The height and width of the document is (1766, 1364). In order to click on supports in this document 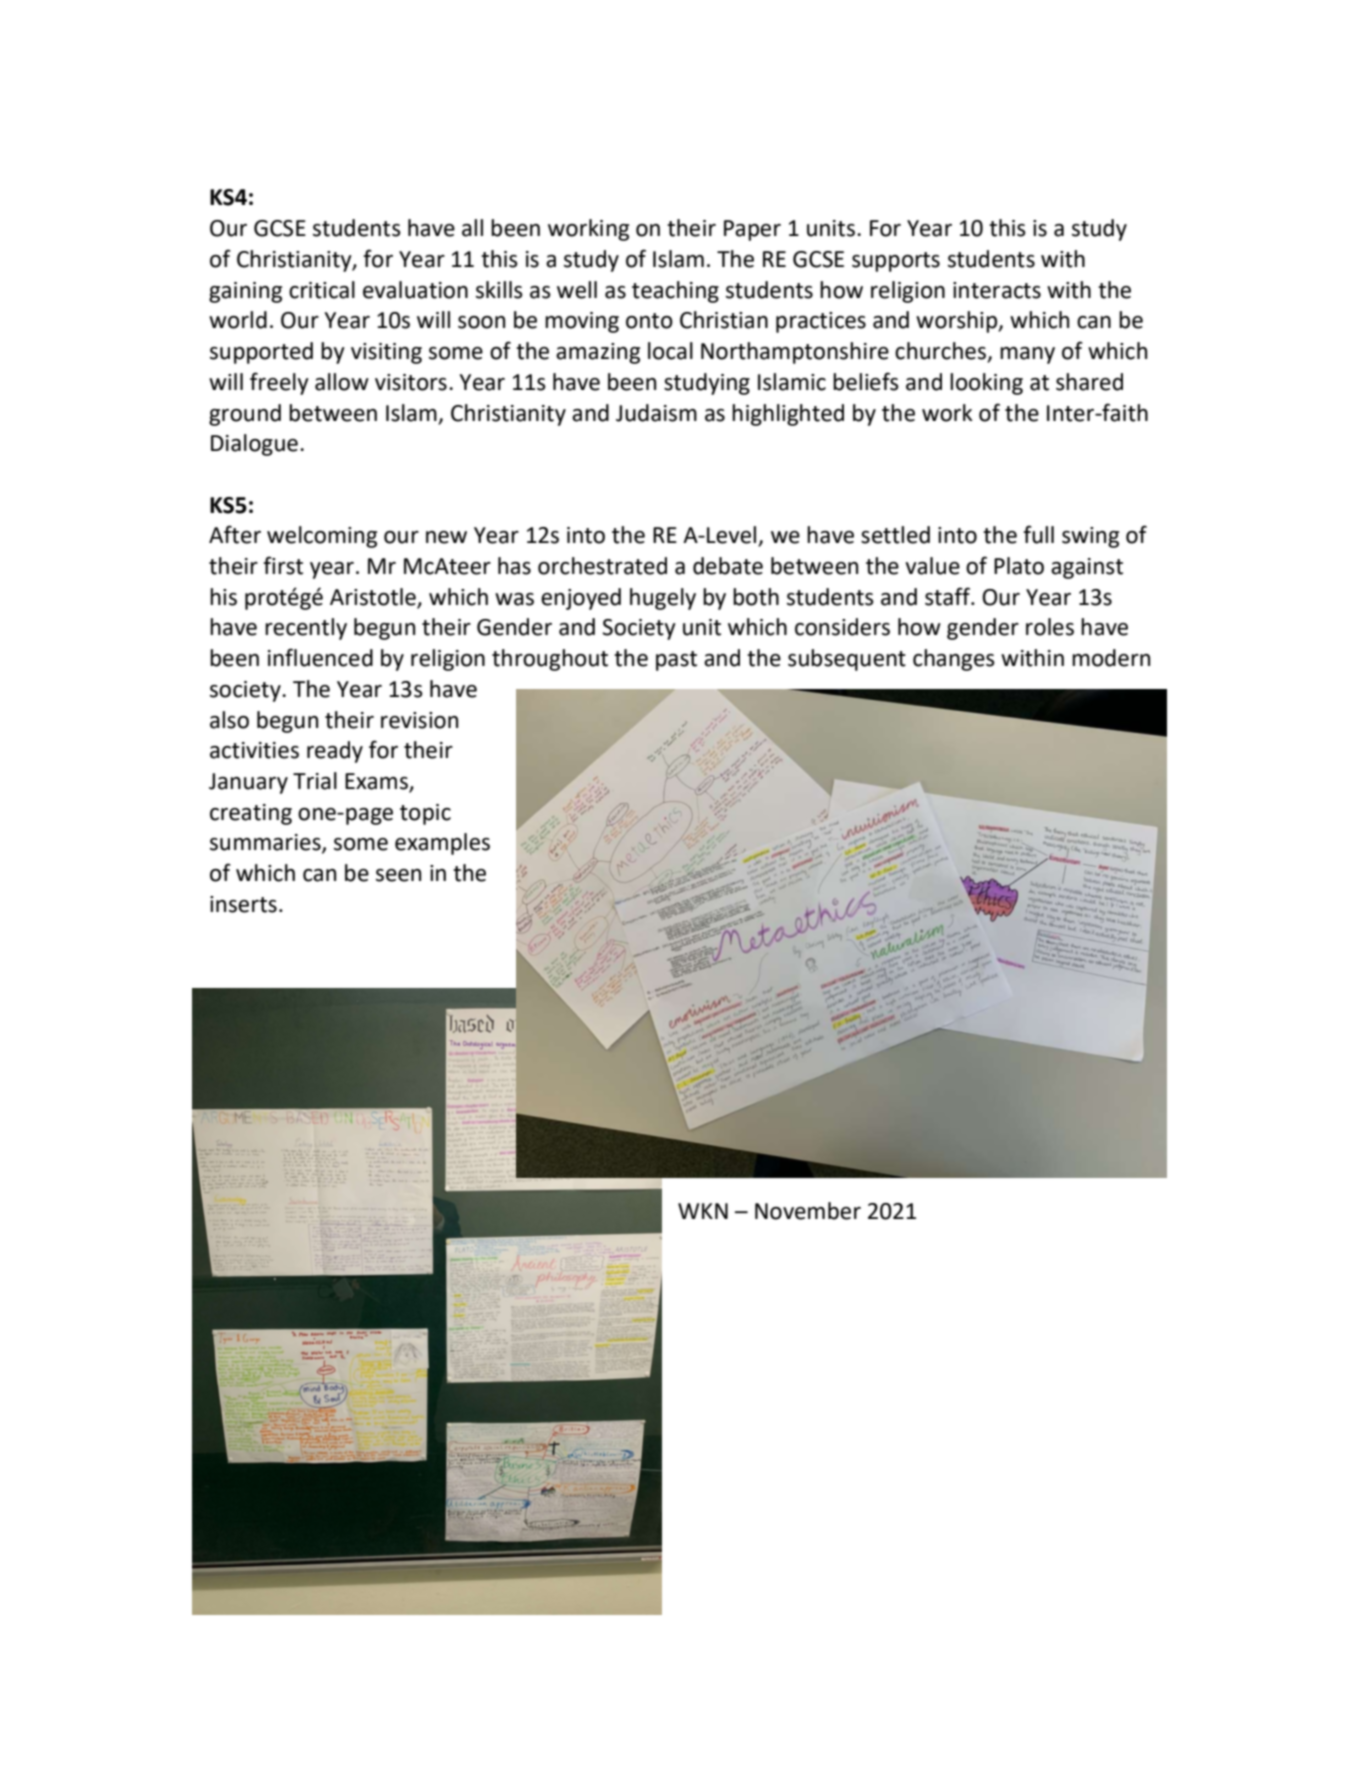, I will do `click(896, 262)`.
